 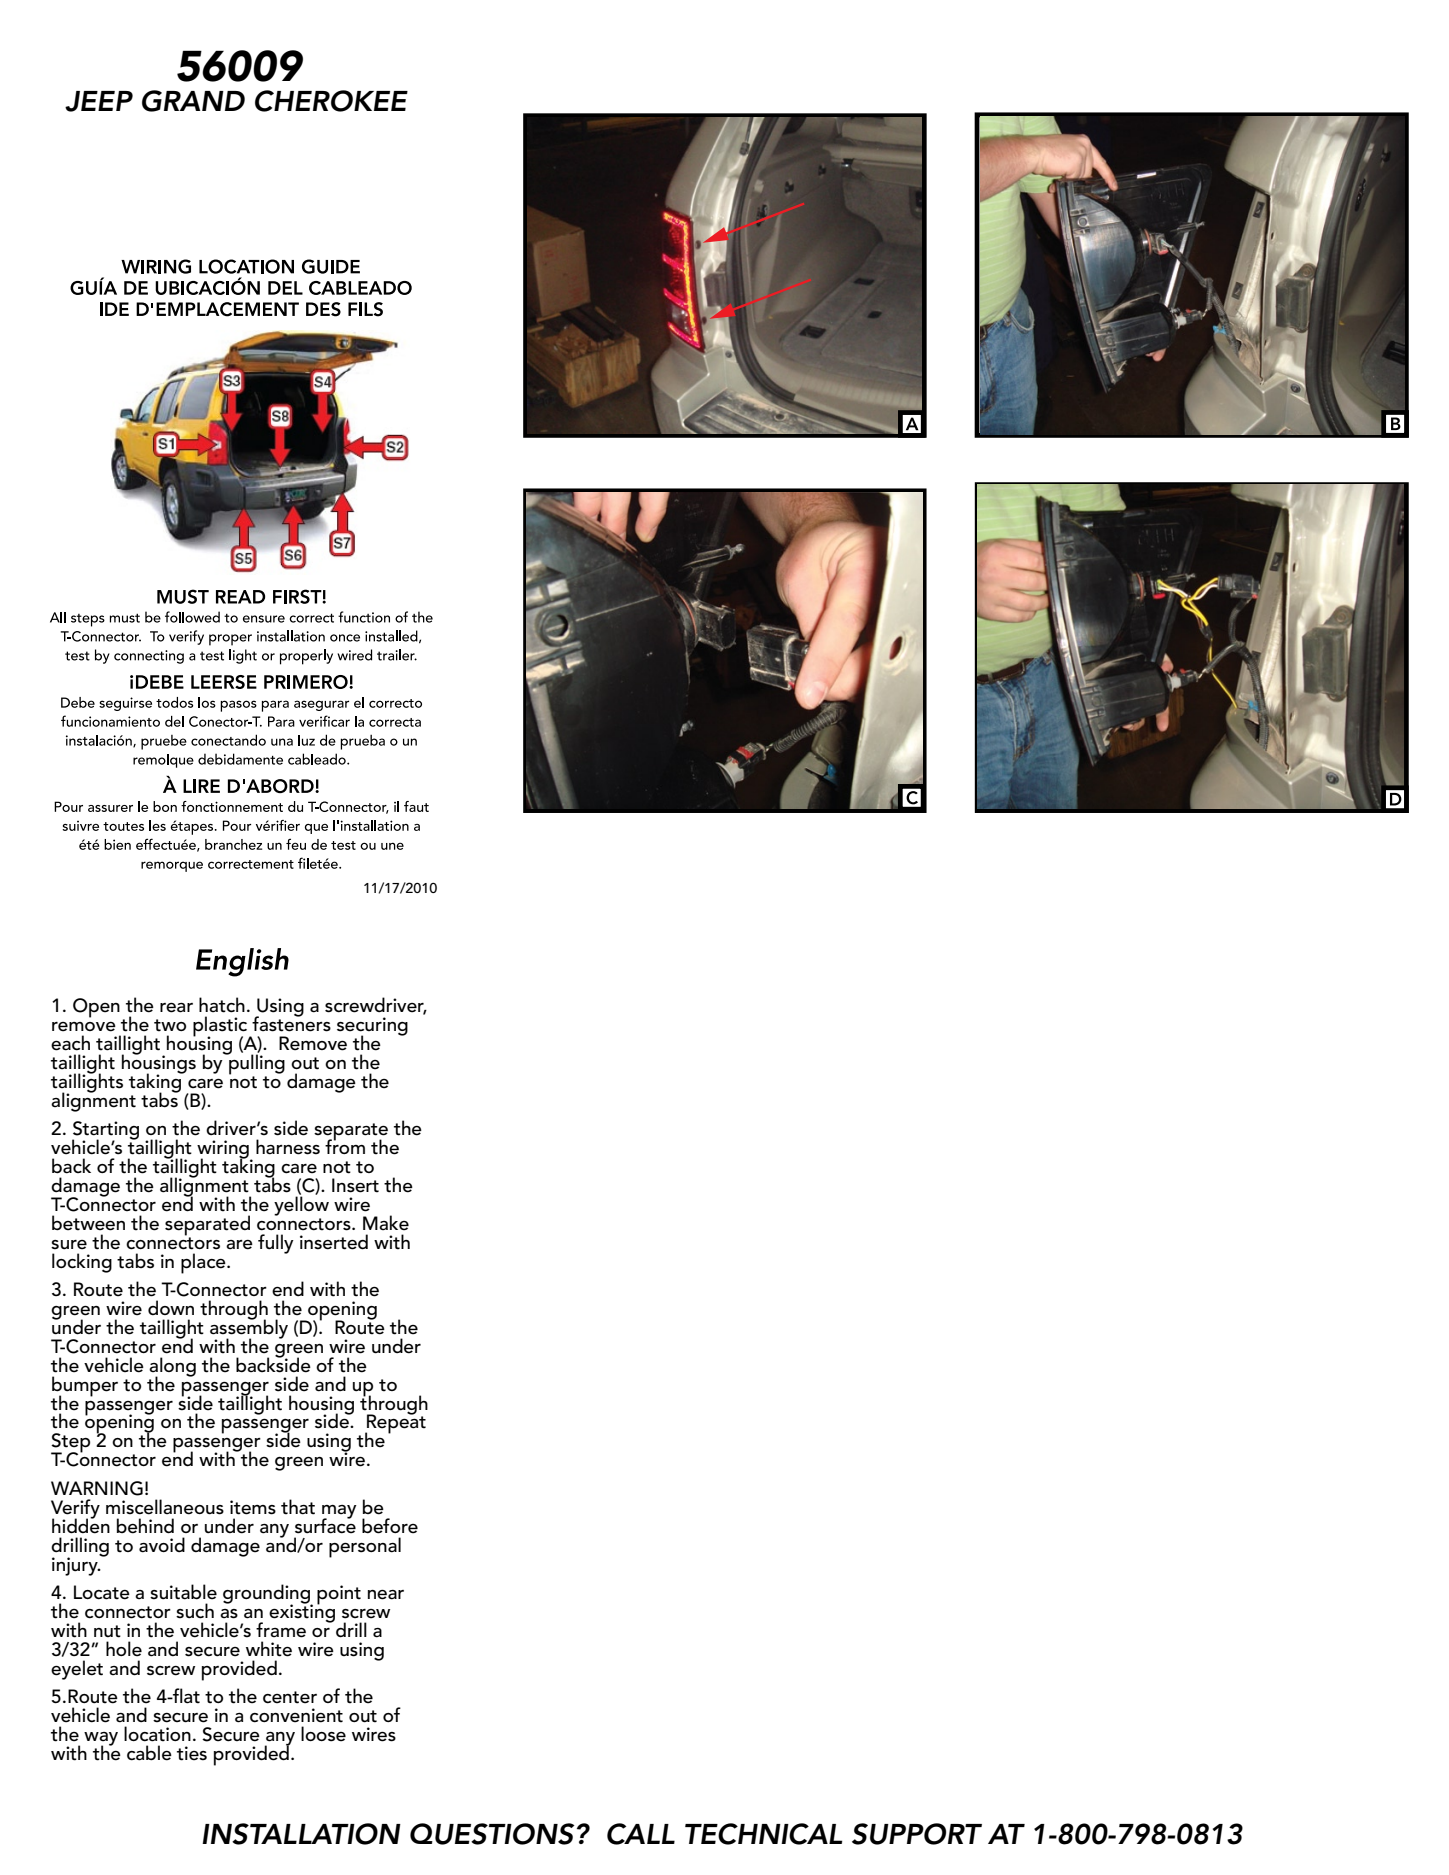 I want to click on QUESTIONS, so click(x=492, y=1834).
